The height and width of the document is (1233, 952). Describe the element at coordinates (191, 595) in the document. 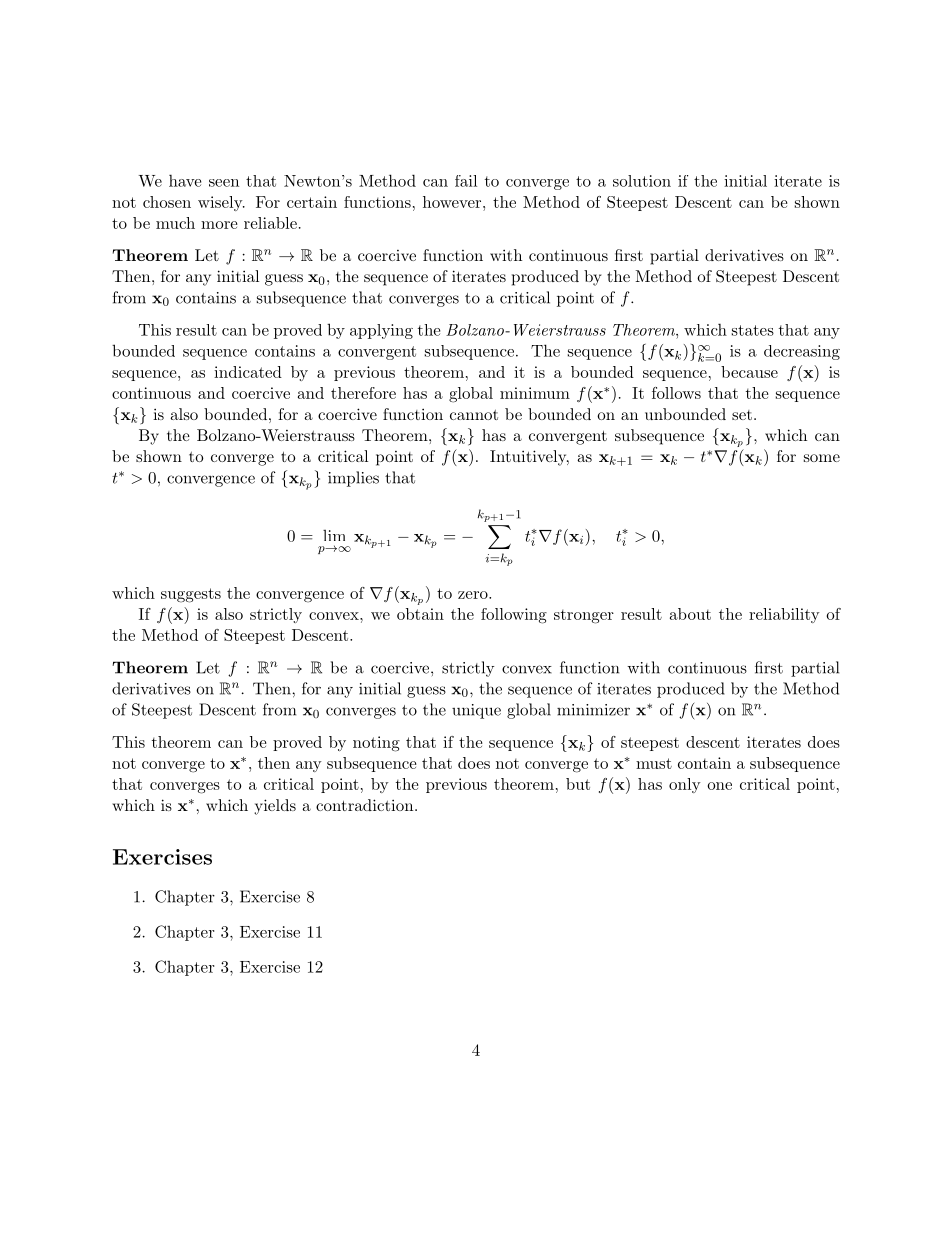

I see `suggests` at that location.
